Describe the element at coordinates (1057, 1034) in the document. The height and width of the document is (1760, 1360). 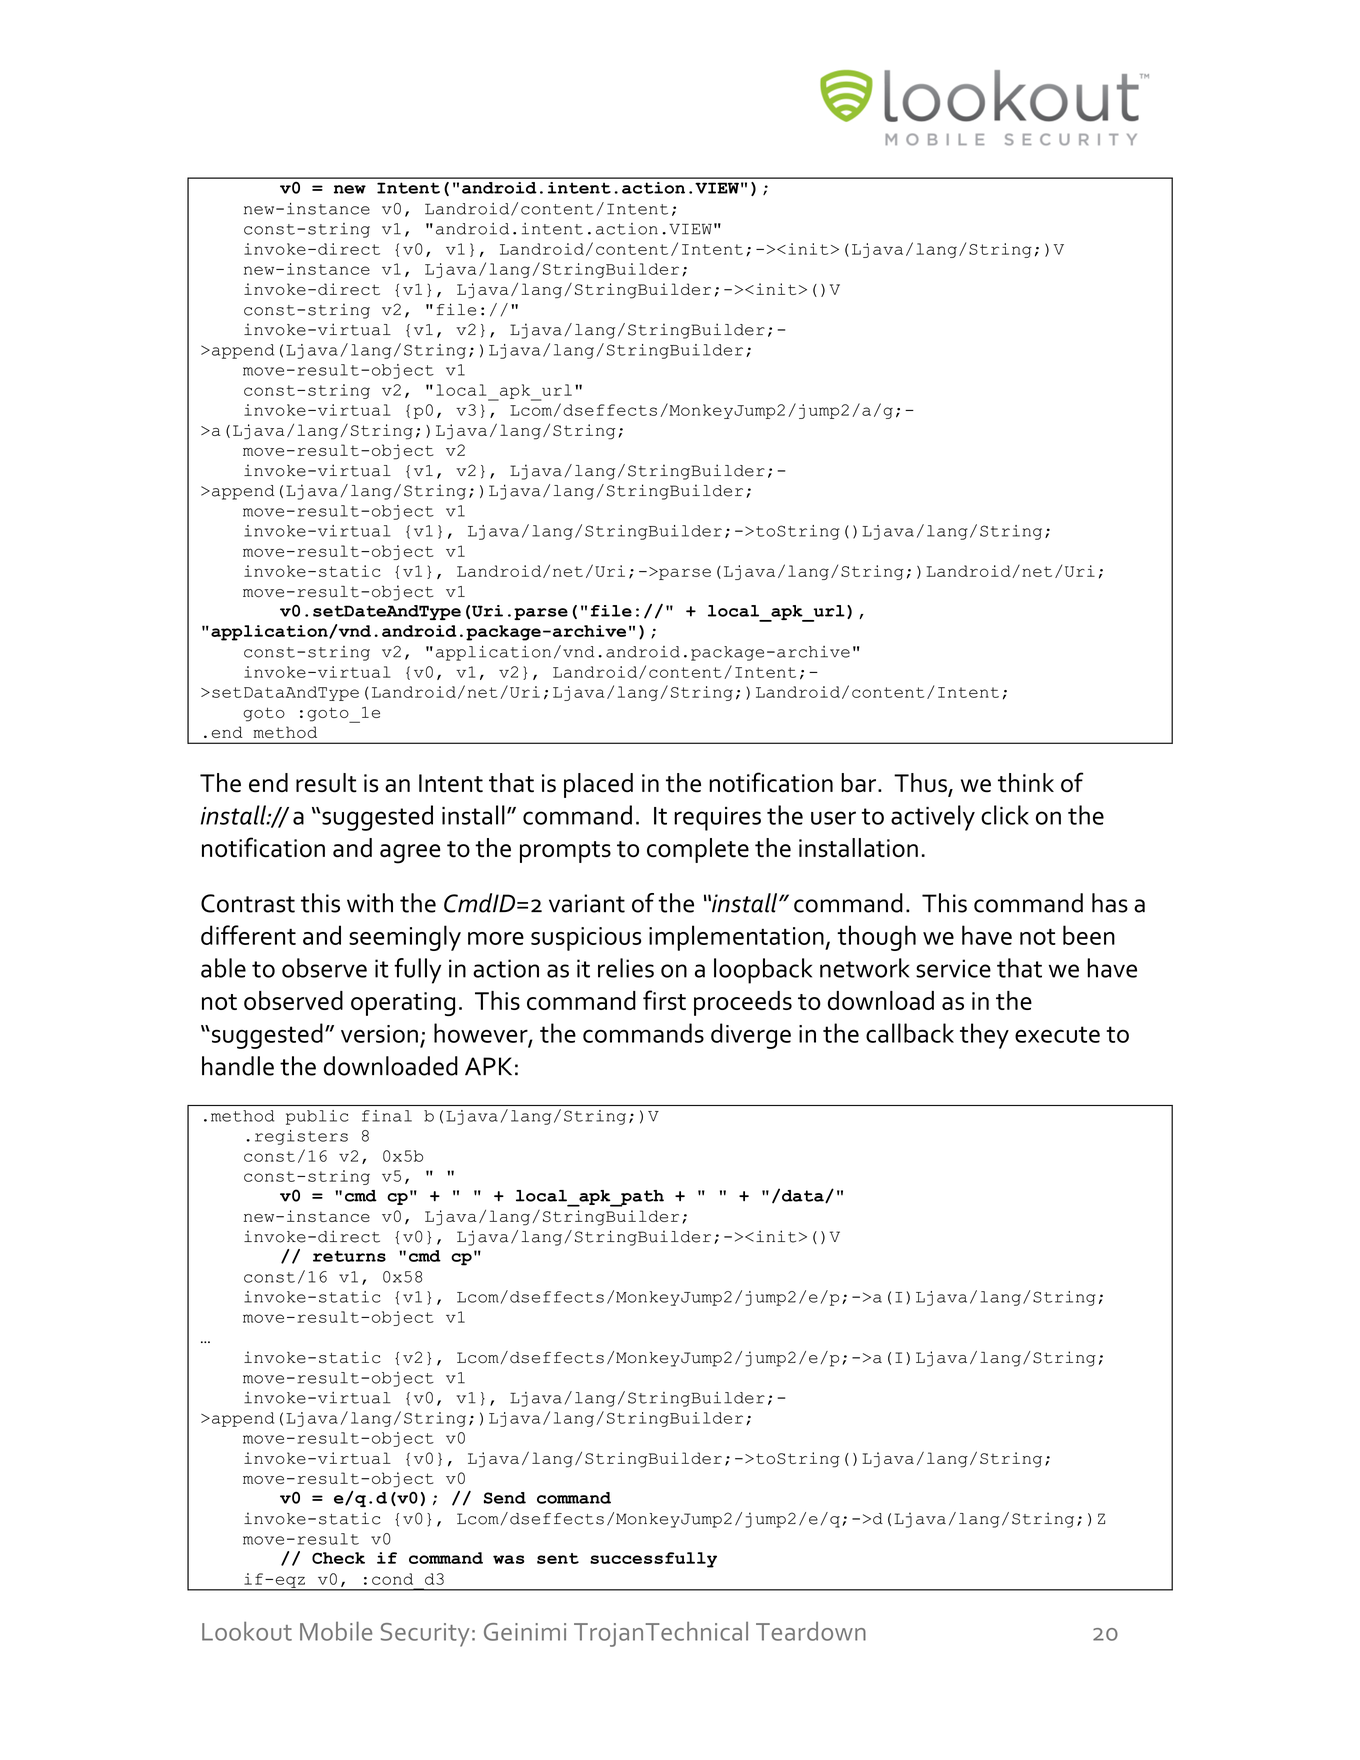
I see `execute` at that location.
